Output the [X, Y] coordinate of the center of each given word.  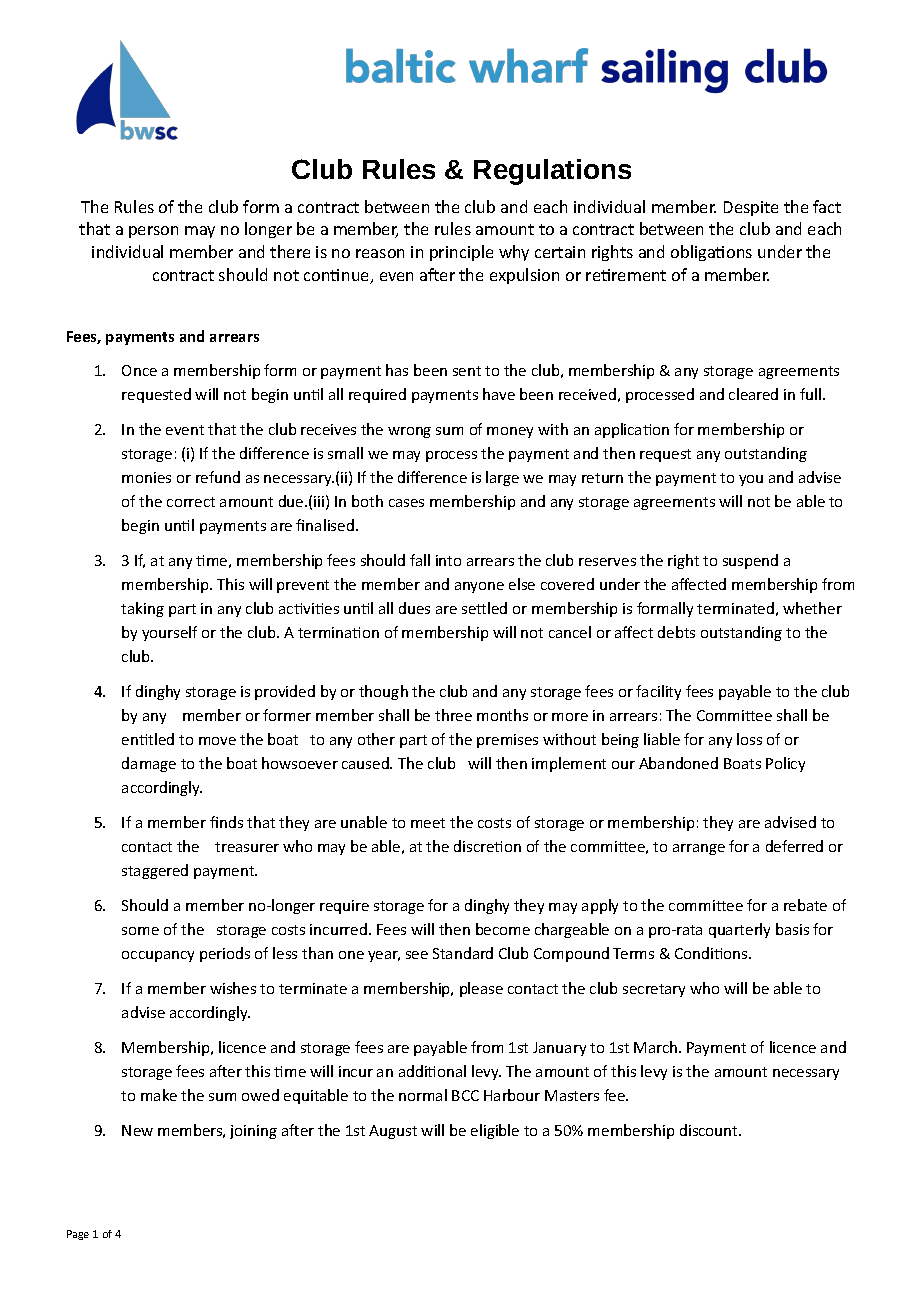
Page [78, 1235]
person [153, 232]
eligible [495, 1131]
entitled [148, 739]
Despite [751, 208]
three [453, 715]
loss [749, 739]
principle [461, 253]
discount [710, 1130]
